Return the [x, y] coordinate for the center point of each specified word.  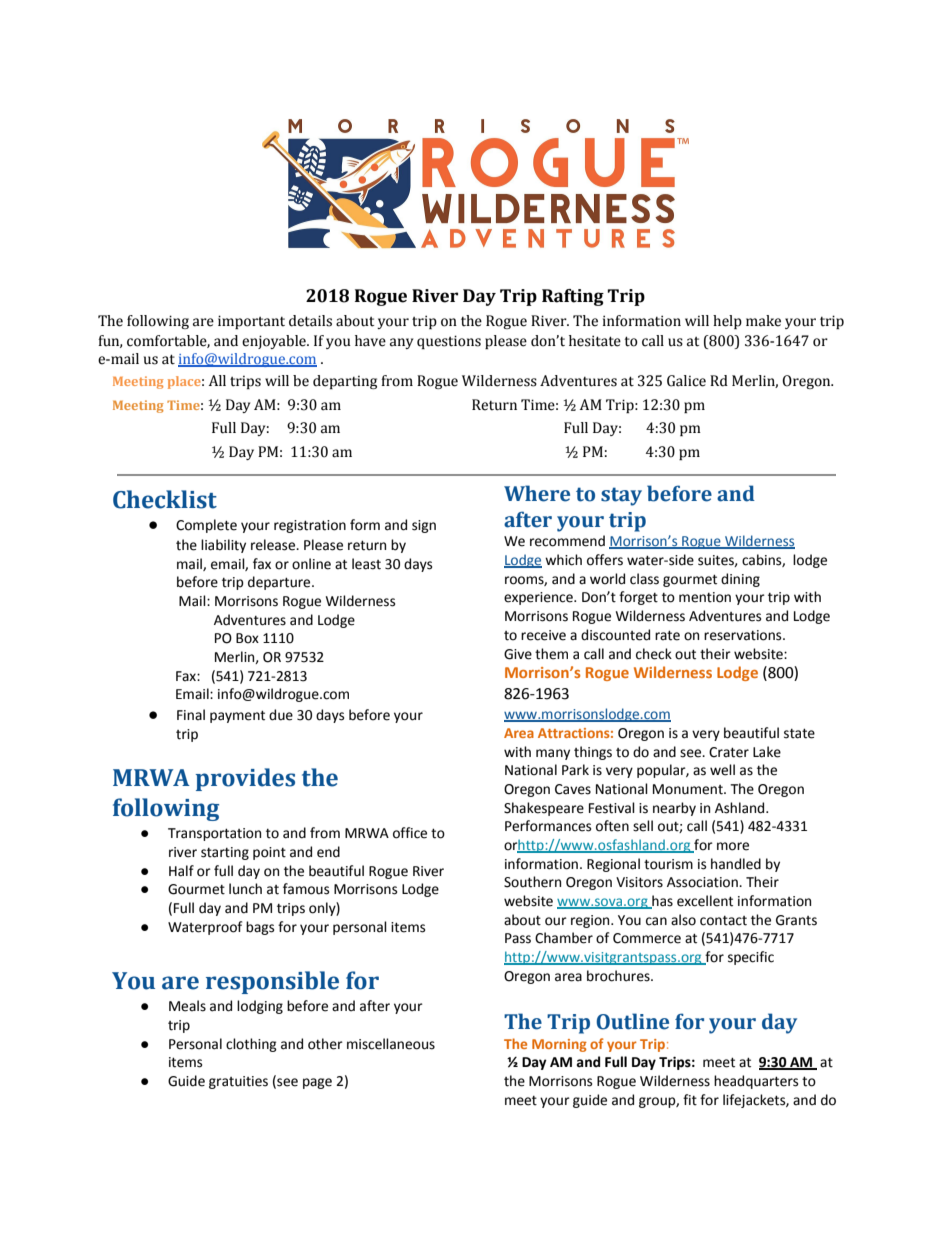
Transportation [214, 834]
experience [539, 598]
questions [449, 342]
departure [280, 583]
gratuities [238, 1082]
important [251, 322]
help [727, 322]
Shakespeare [544, 809]
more [733, 846]
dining [740, 580]
